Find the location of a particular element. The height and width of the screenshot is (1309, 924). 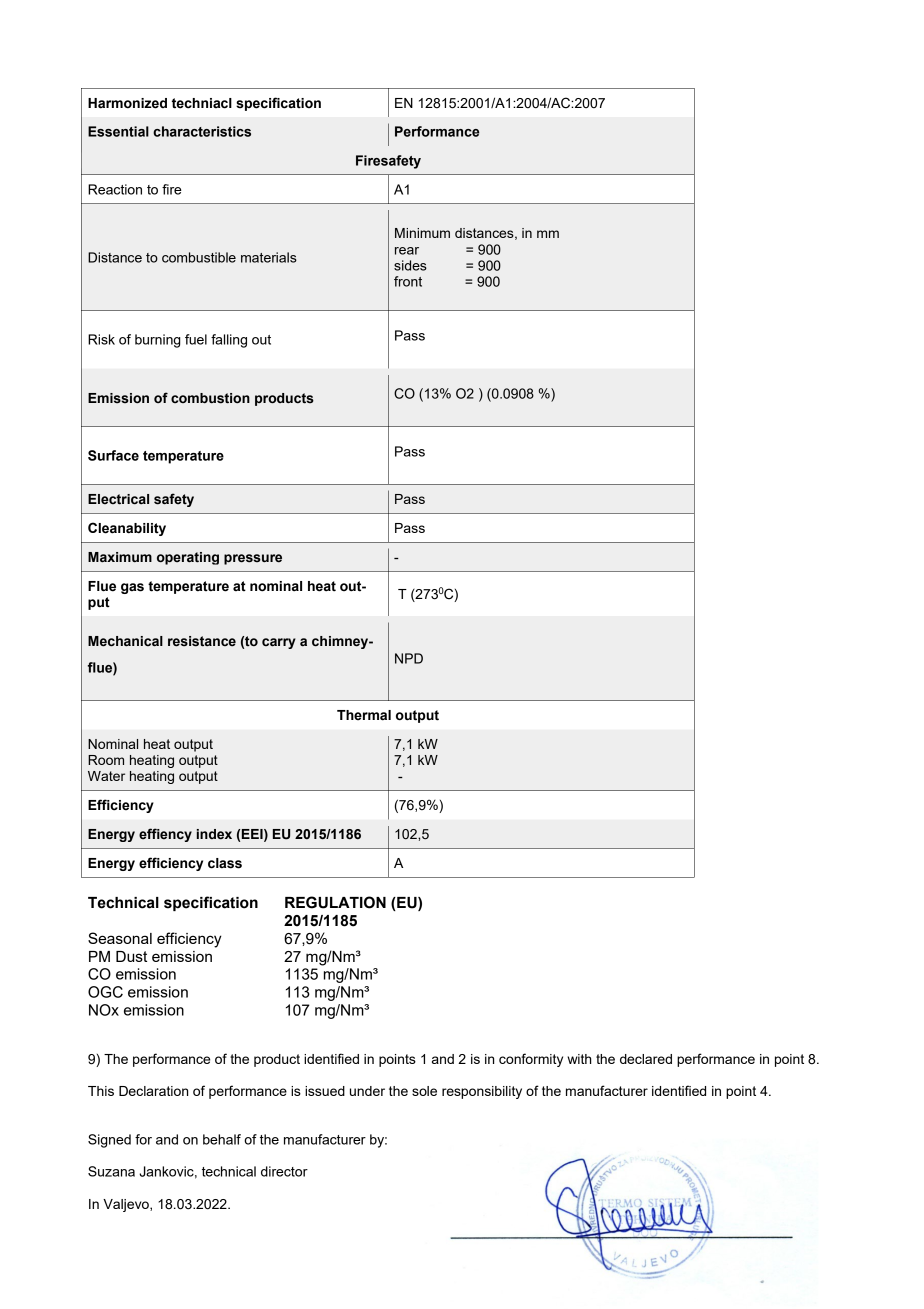

resistance is located at coordinates (202, 641).
